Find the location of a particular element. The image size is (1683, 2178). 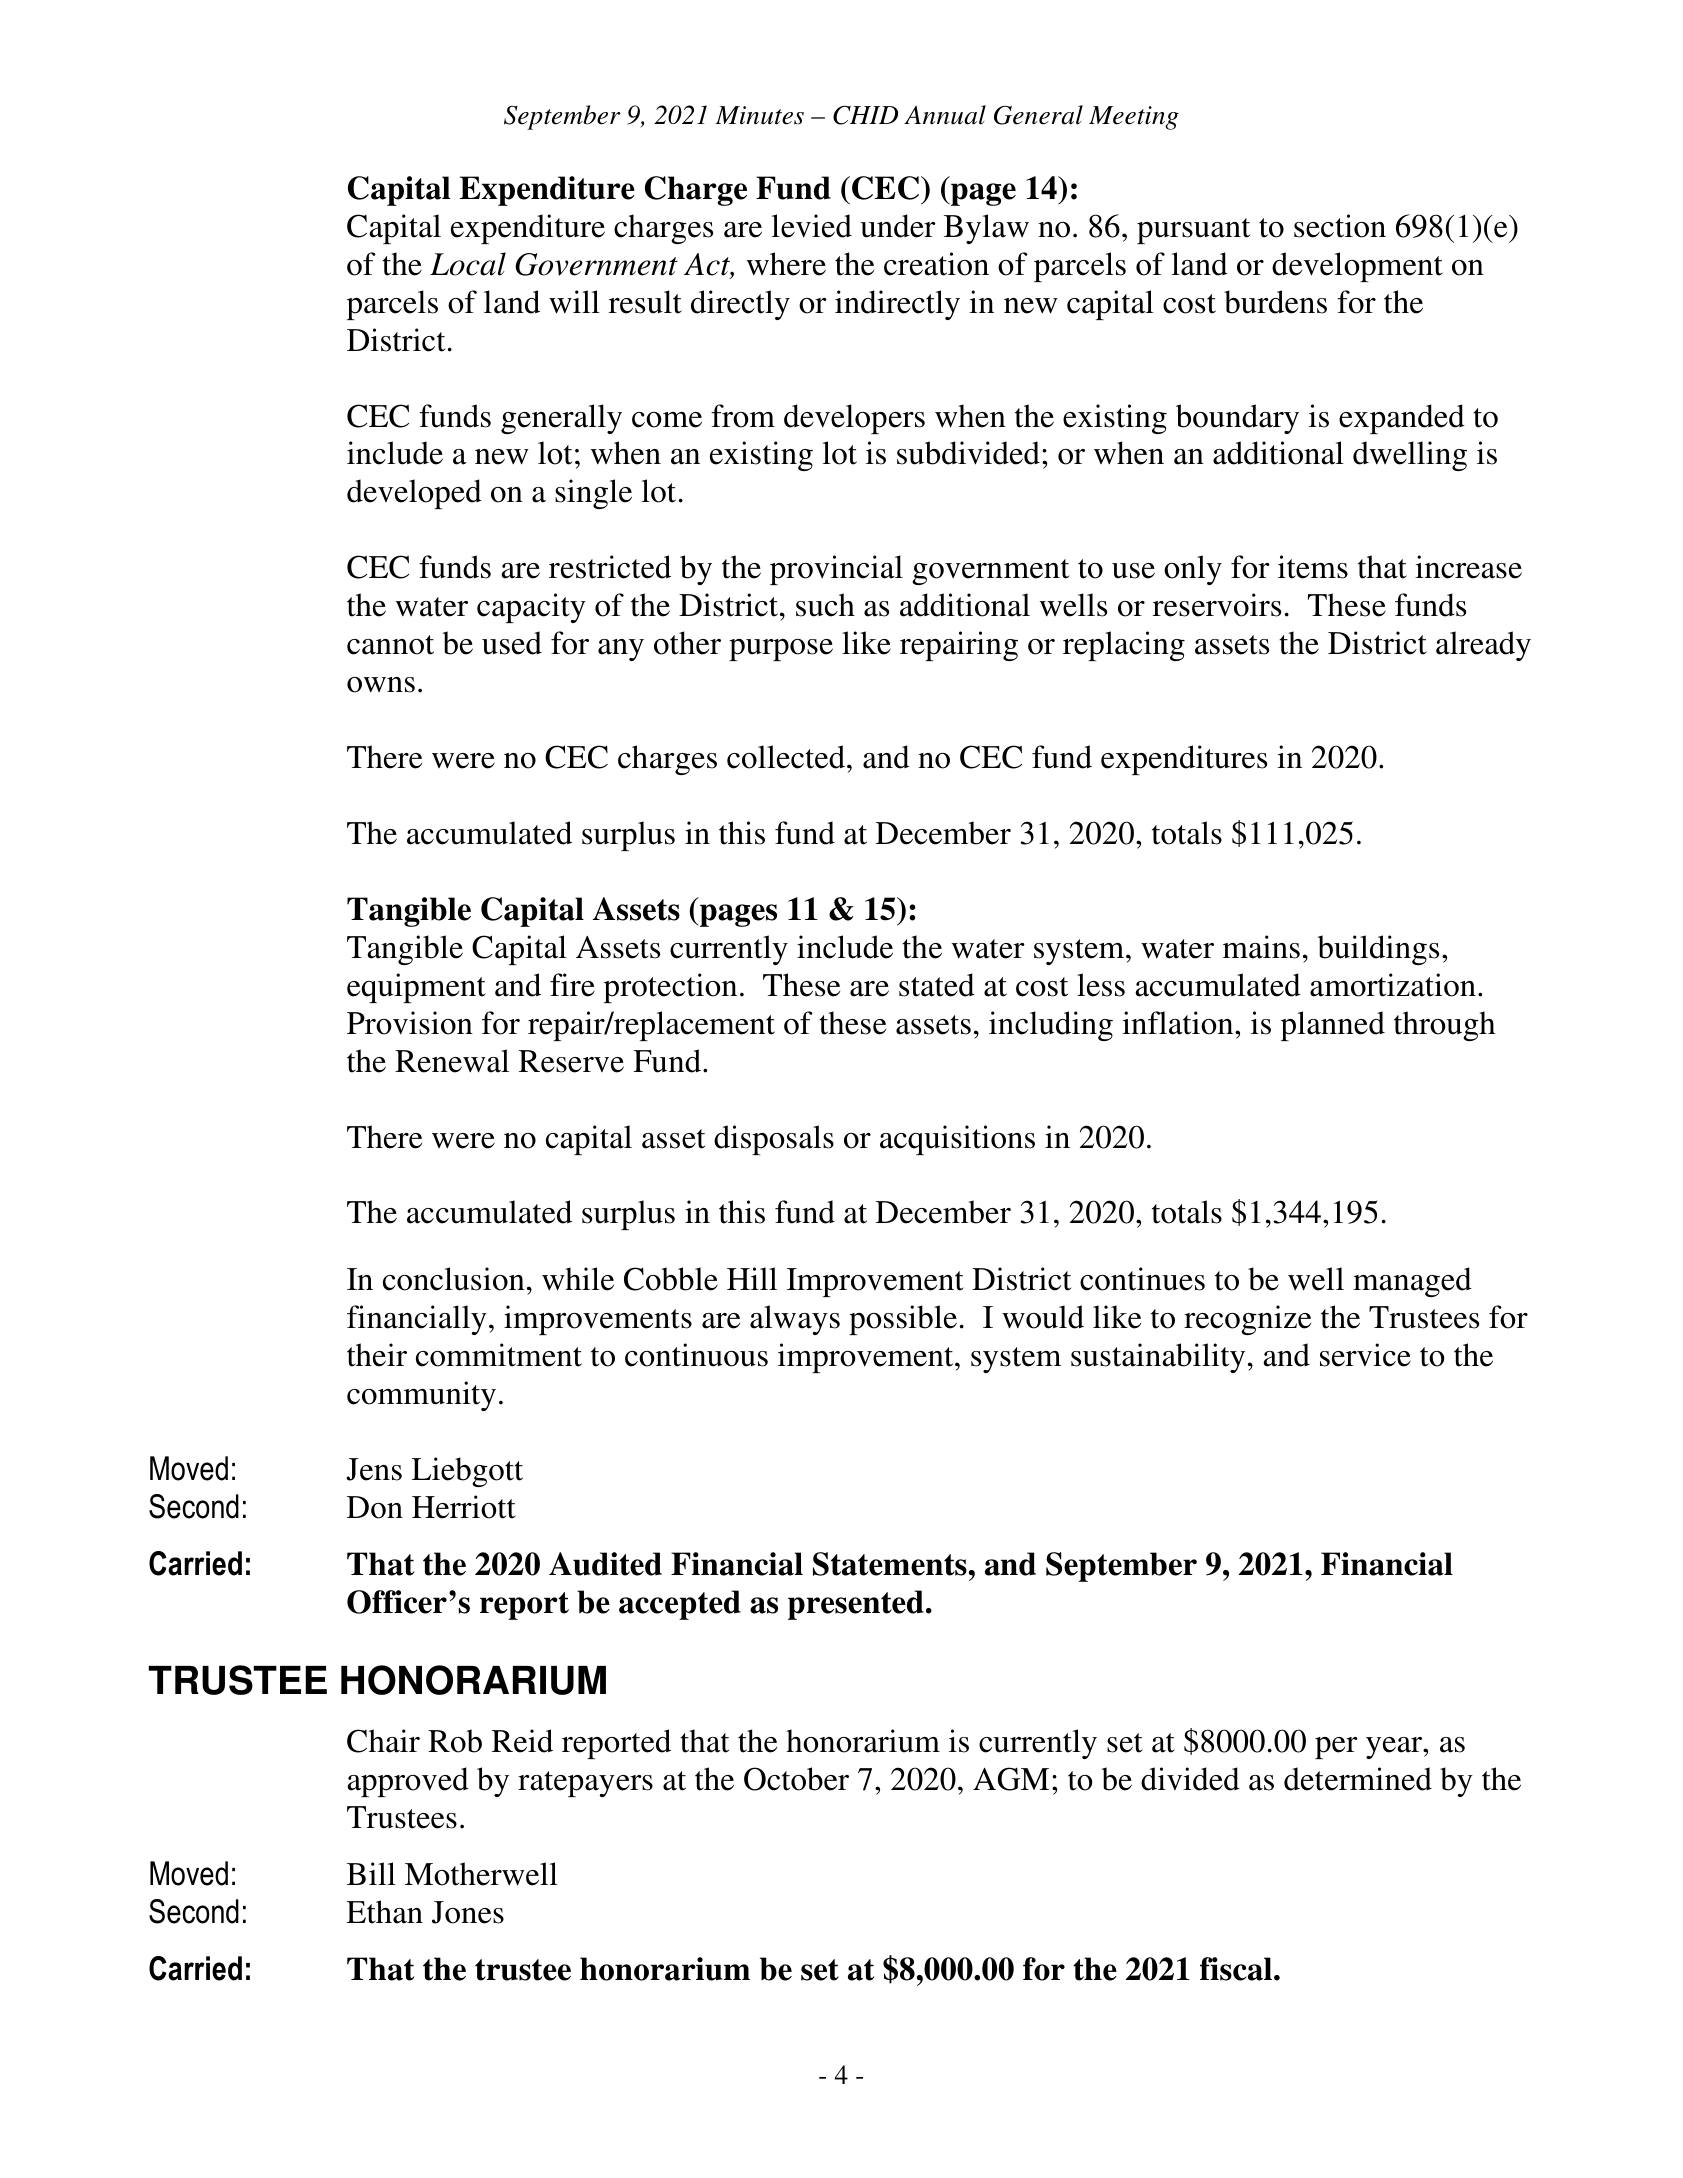

Local is located at coordinates (468, 264).
